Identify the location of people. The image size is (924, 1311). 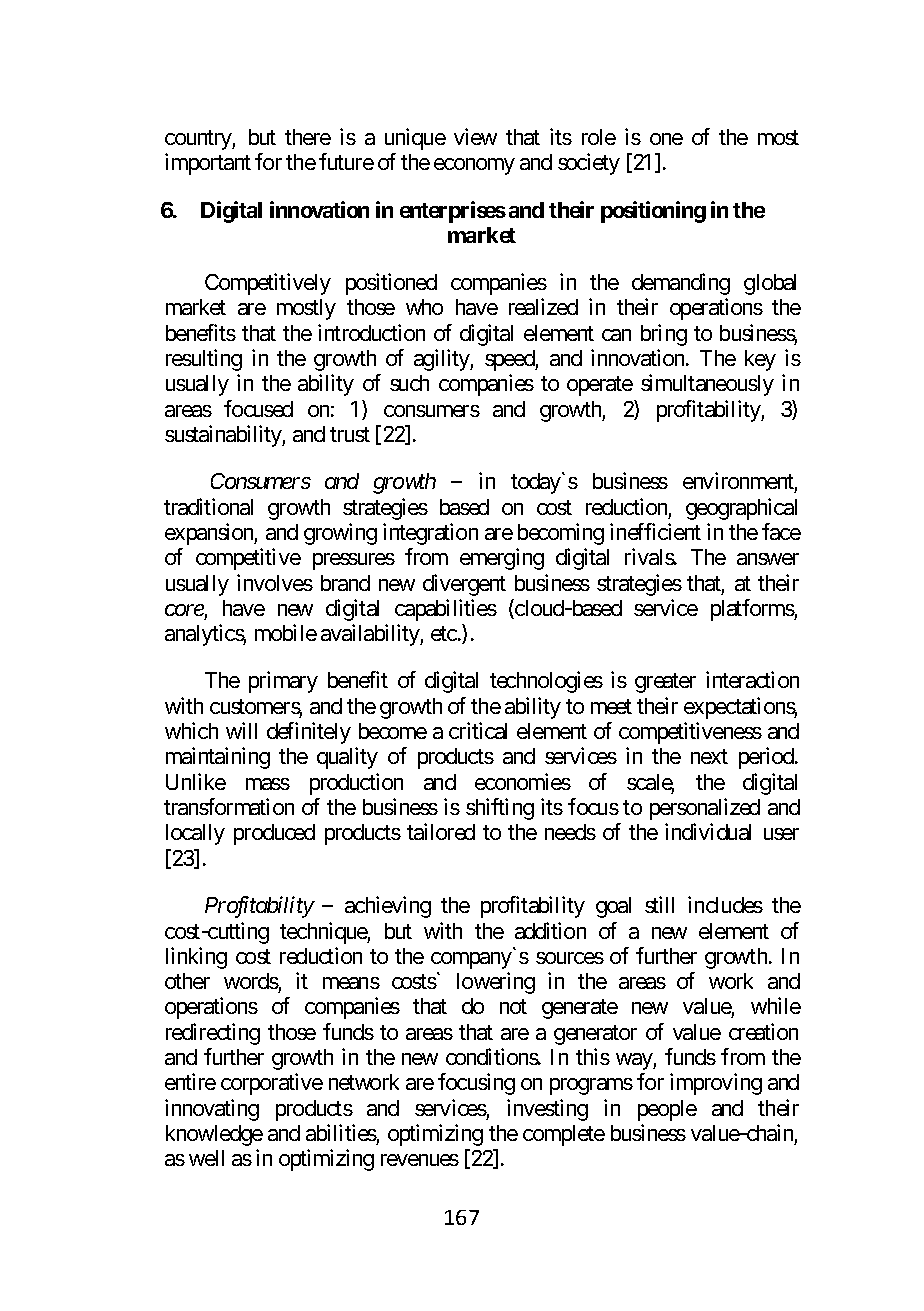
(667, 1110).
